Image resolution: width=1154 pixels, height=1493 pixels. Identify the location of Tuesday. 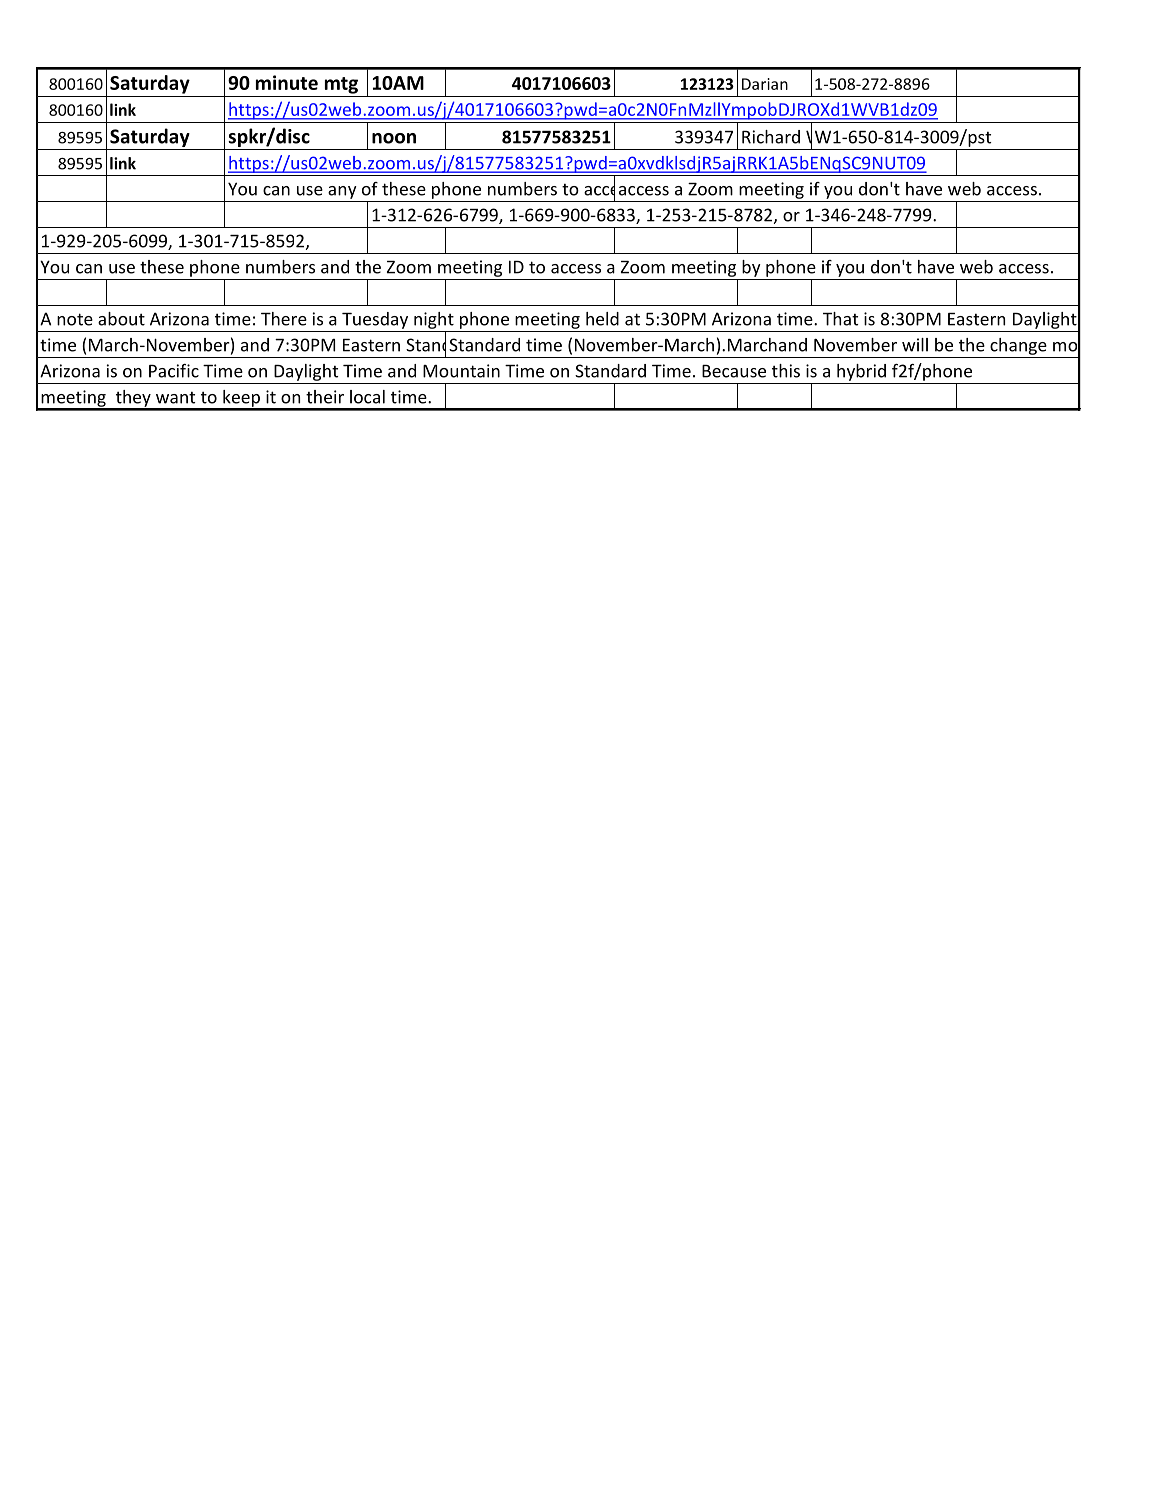
(375, 320).
